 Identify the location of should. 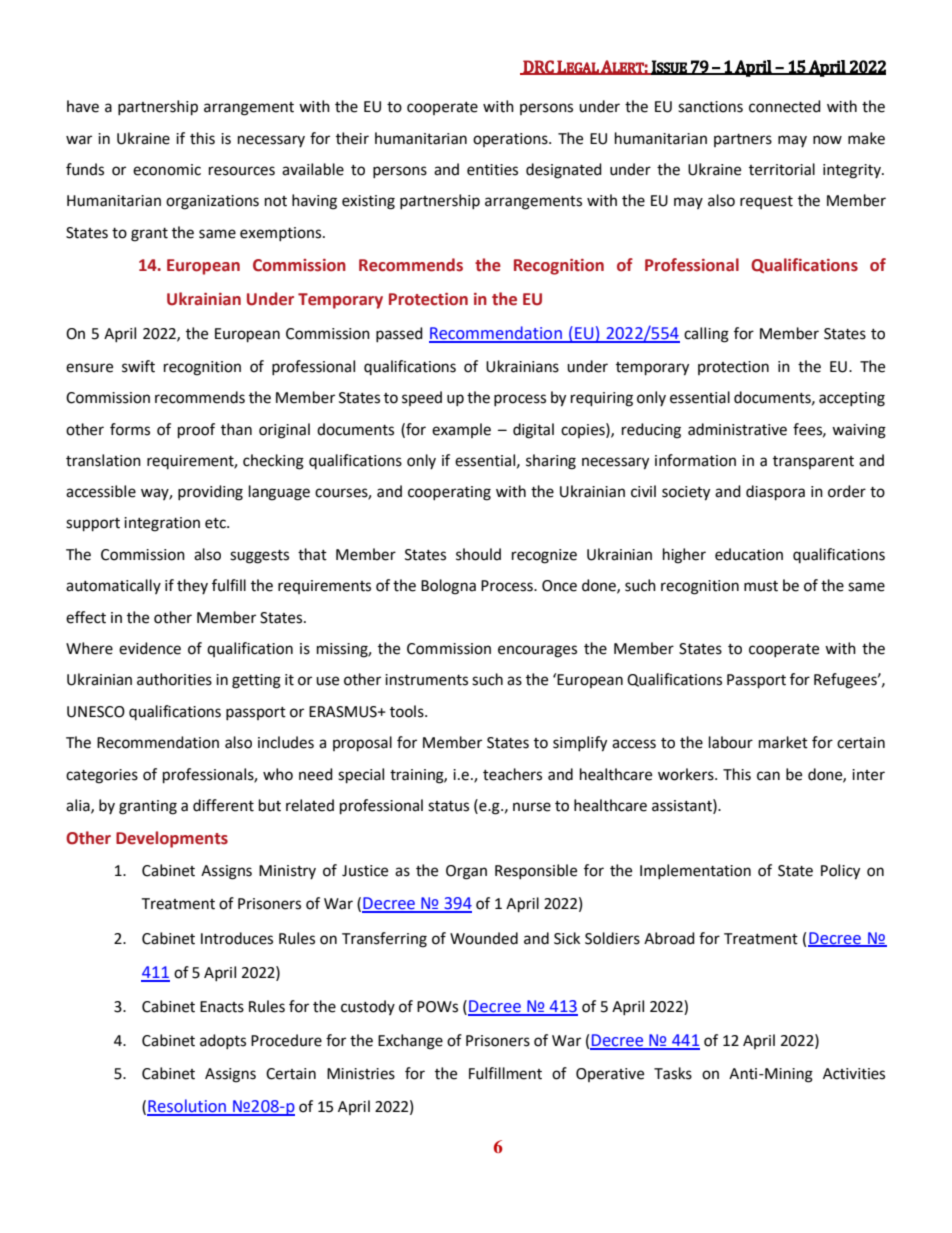
(478, 554).
